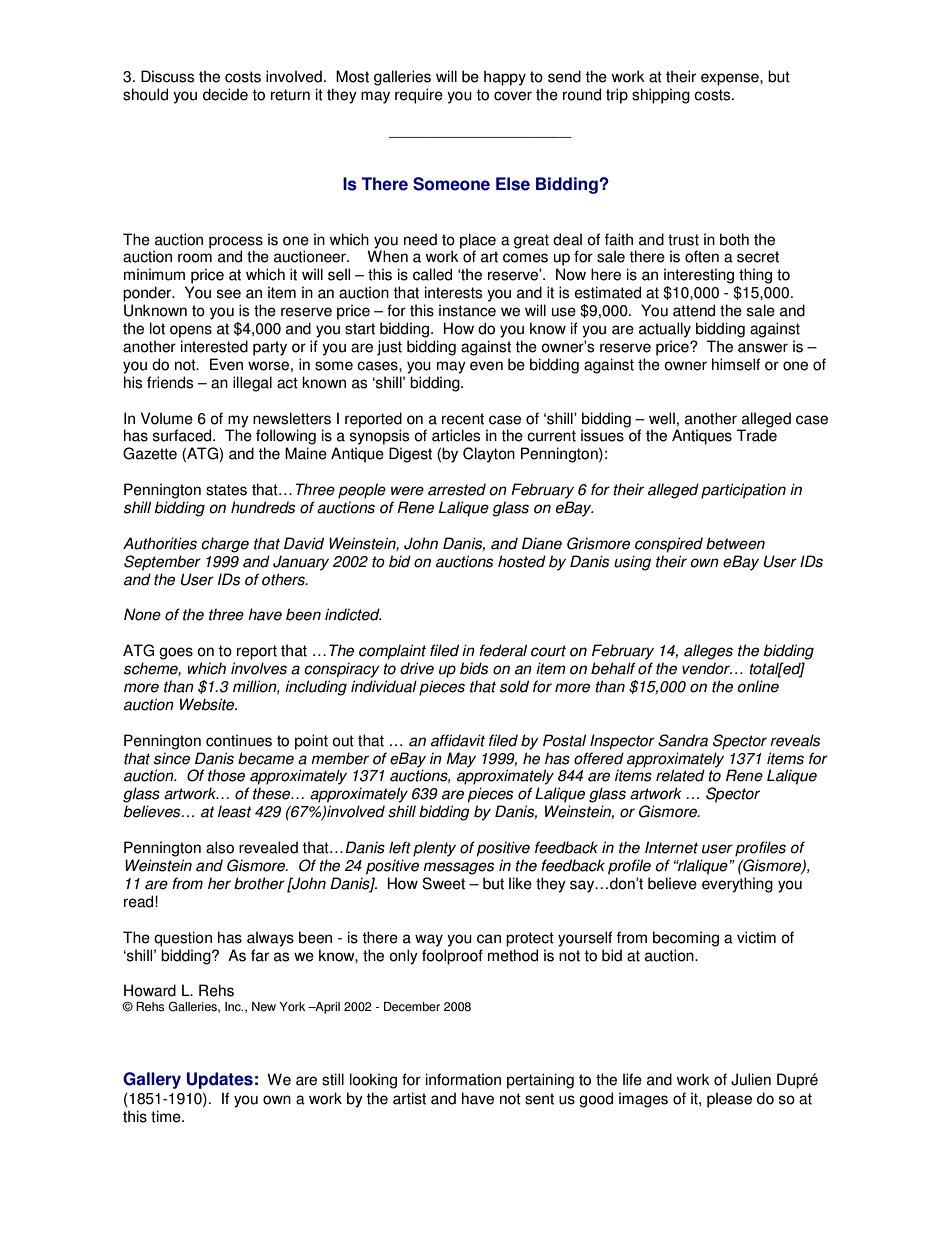  Describe the element at coordinates (757, 435) in the image. I see `Trade` at that location.
